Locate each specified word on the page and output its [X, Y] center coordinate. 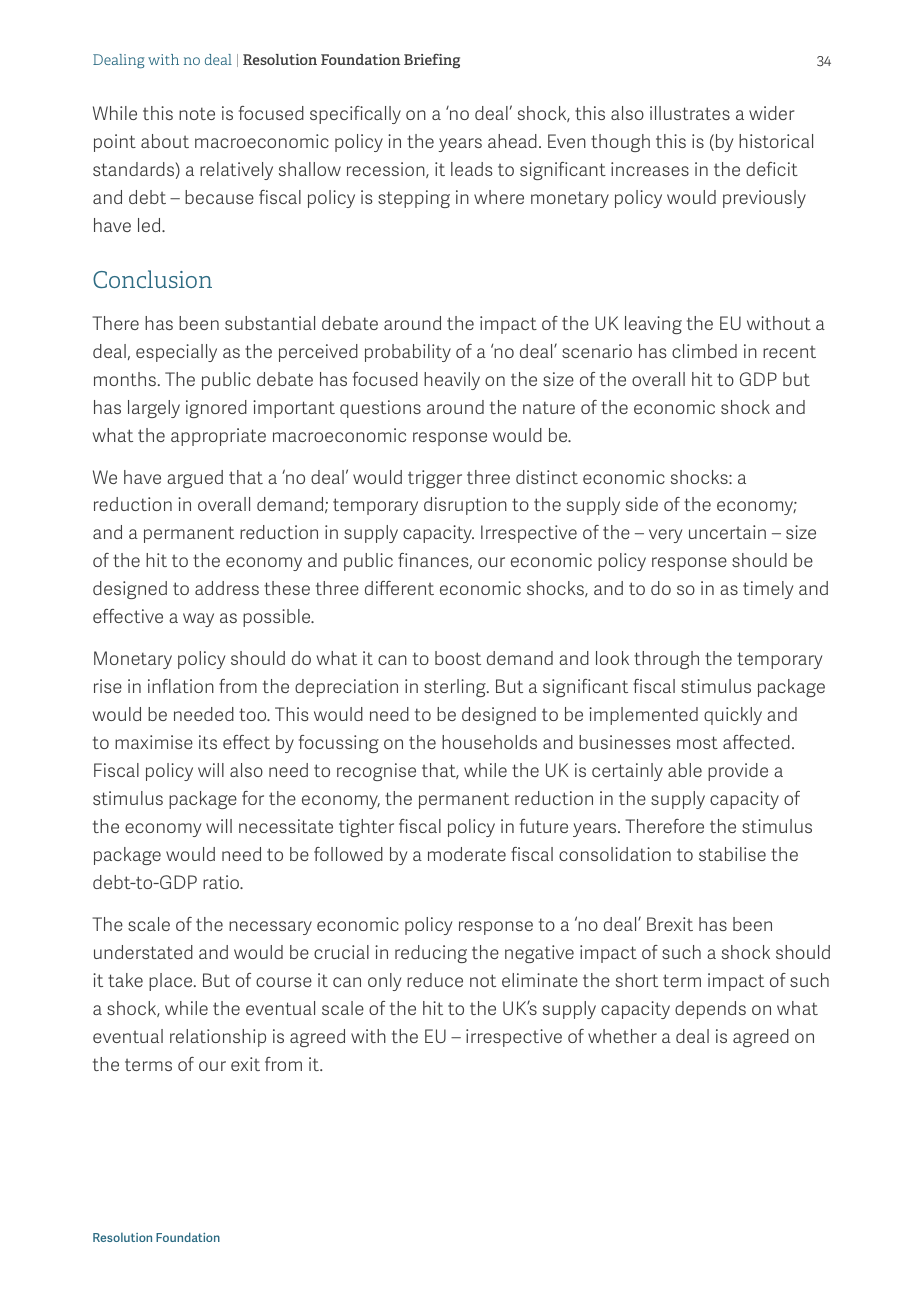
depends [710, 1010]
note [197, 113]
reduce [435, 980]
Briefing [432, 61]
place [172, 982]
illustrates [690, 113]
